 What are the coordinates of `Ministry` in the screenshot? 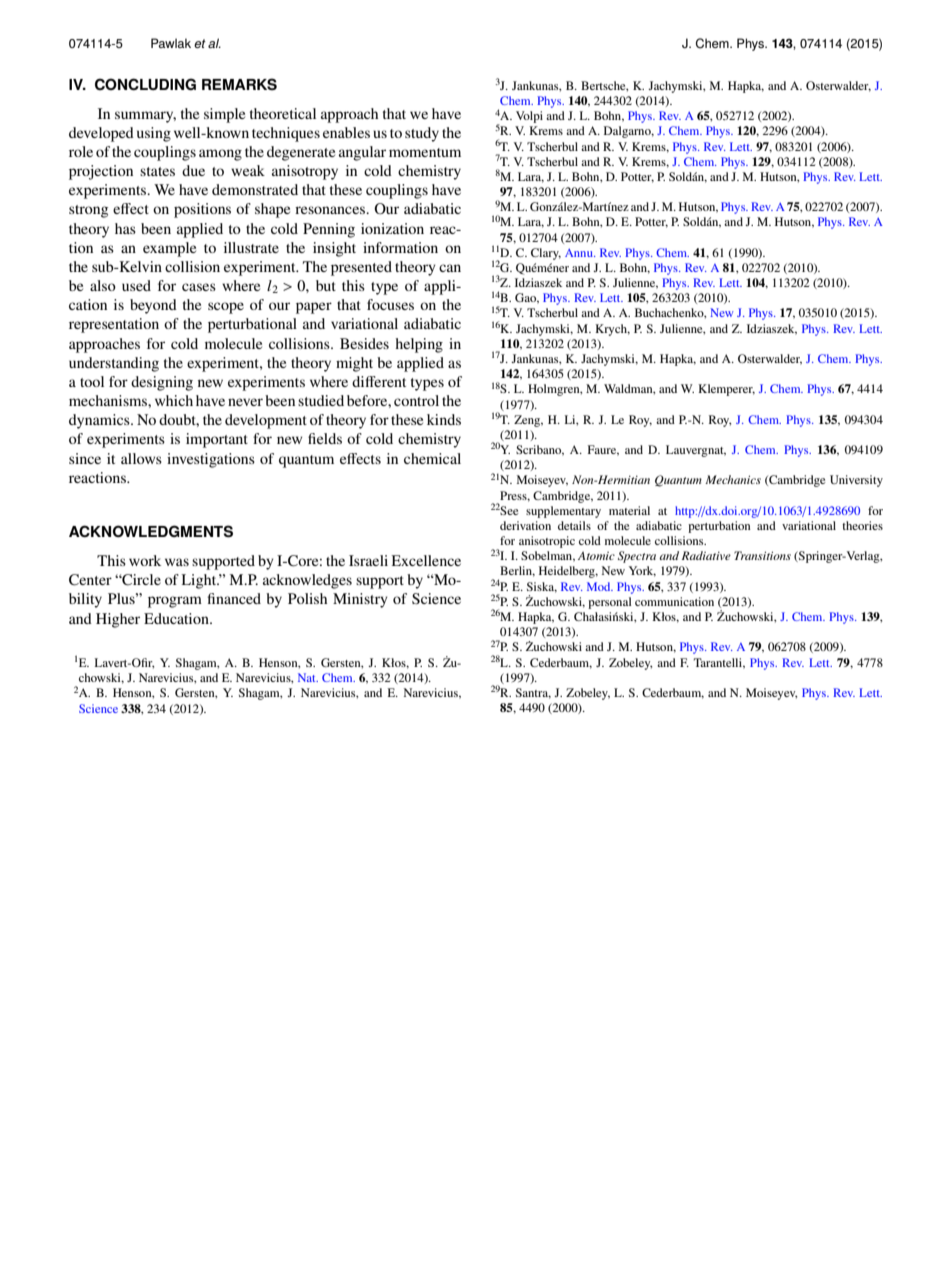 It's located at (360, 600).
